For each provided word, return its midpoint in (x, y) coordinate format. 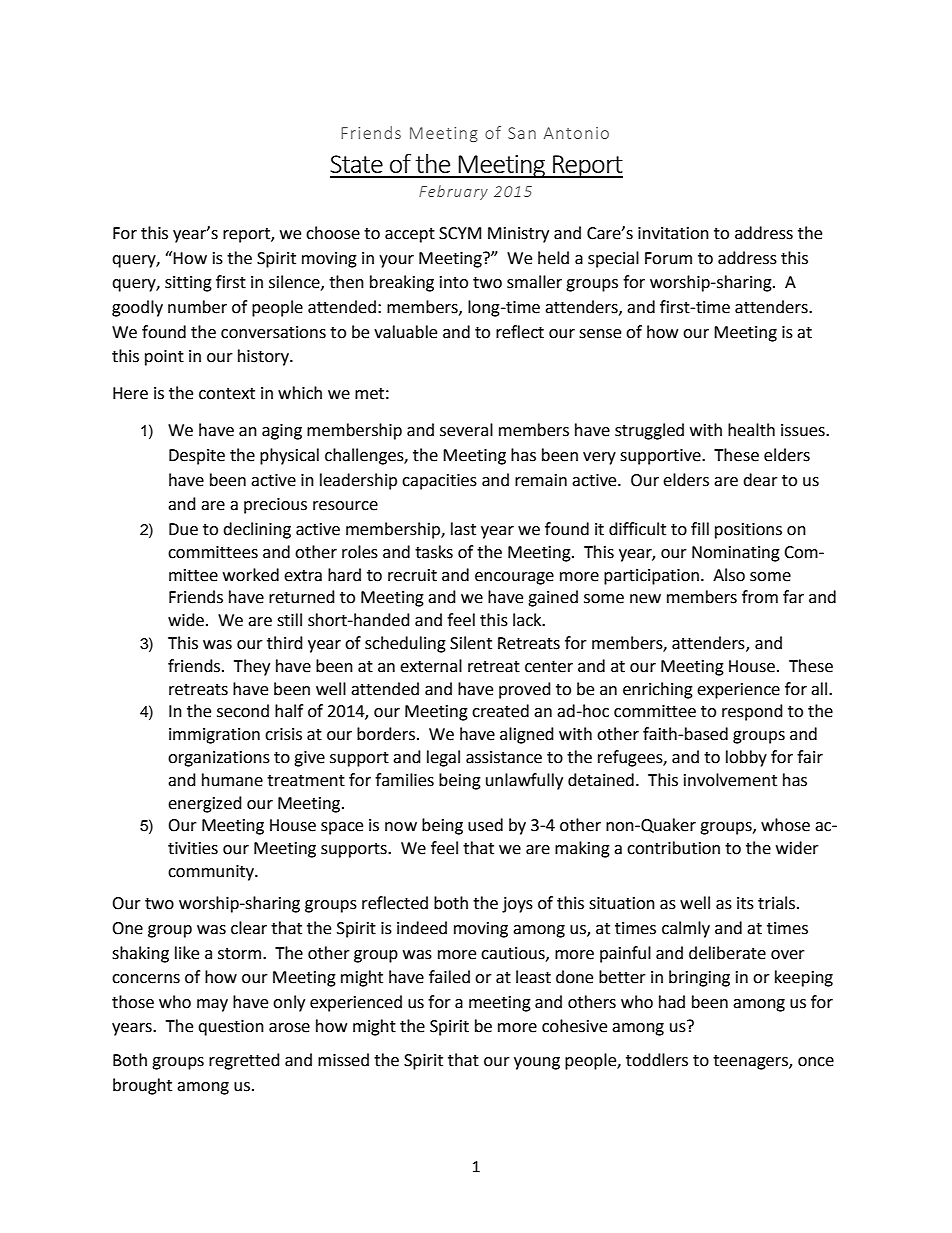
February (453, 192)
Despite (197, 457)
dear (760, 480)
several (466, 430)
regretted (244, 1061)
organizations (219, 759)
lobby (746, 758)
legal (443, 758)
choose (333, 233)
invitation (673, 233)
